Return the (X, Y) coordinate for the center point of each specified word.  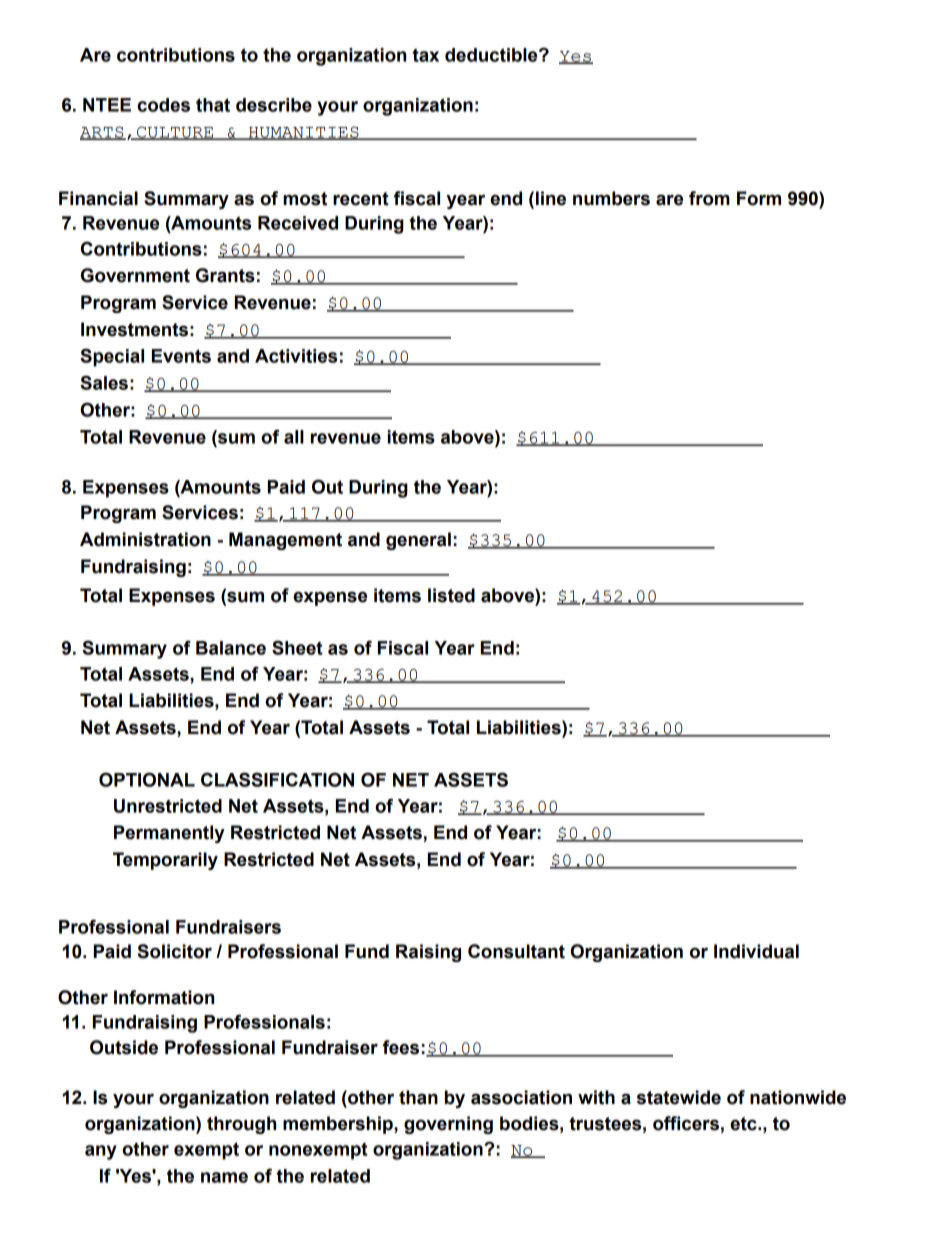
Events (181, 356)
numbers (611, 198)
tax (425, 55)
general (418, 541)
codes (163, 105)
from (709, 198)
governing (448, 1125)
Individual (756, 951)
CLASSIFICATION (277, 779)
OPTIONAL (147, 779)
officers (686, 1123)
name (224, 1177)
